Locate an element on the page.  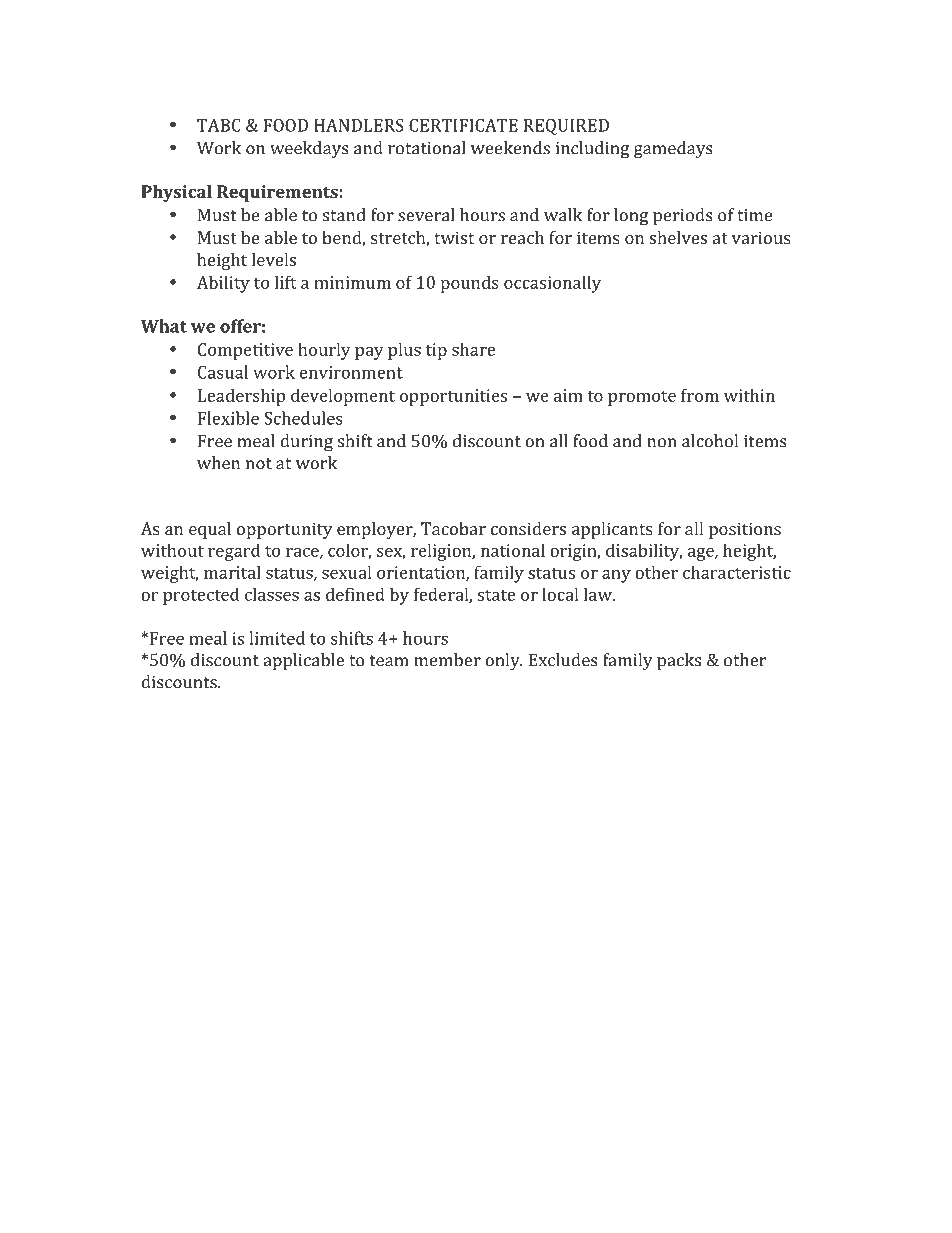
including is located at coordinates (592, 150).
